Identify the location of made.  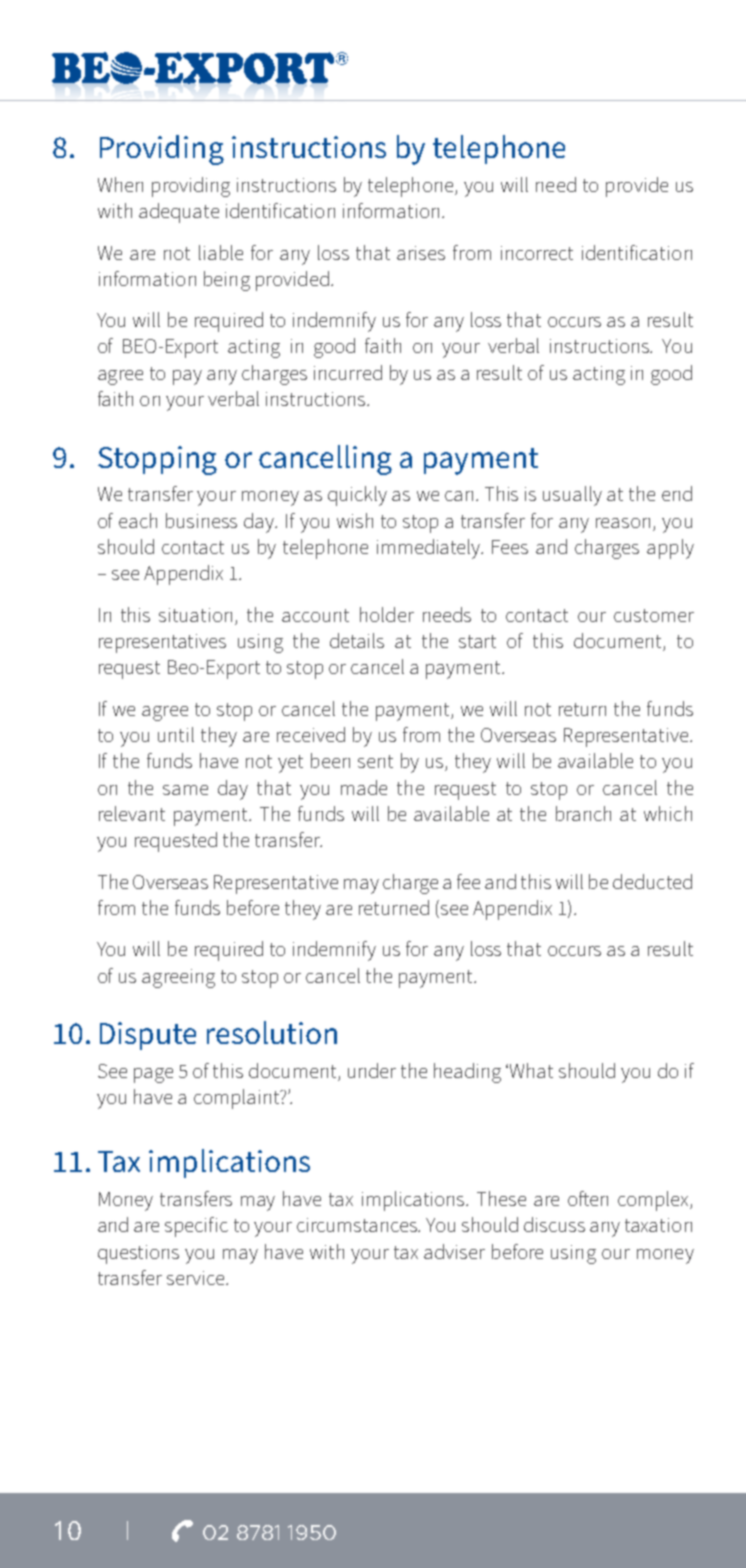
(364, 787).
